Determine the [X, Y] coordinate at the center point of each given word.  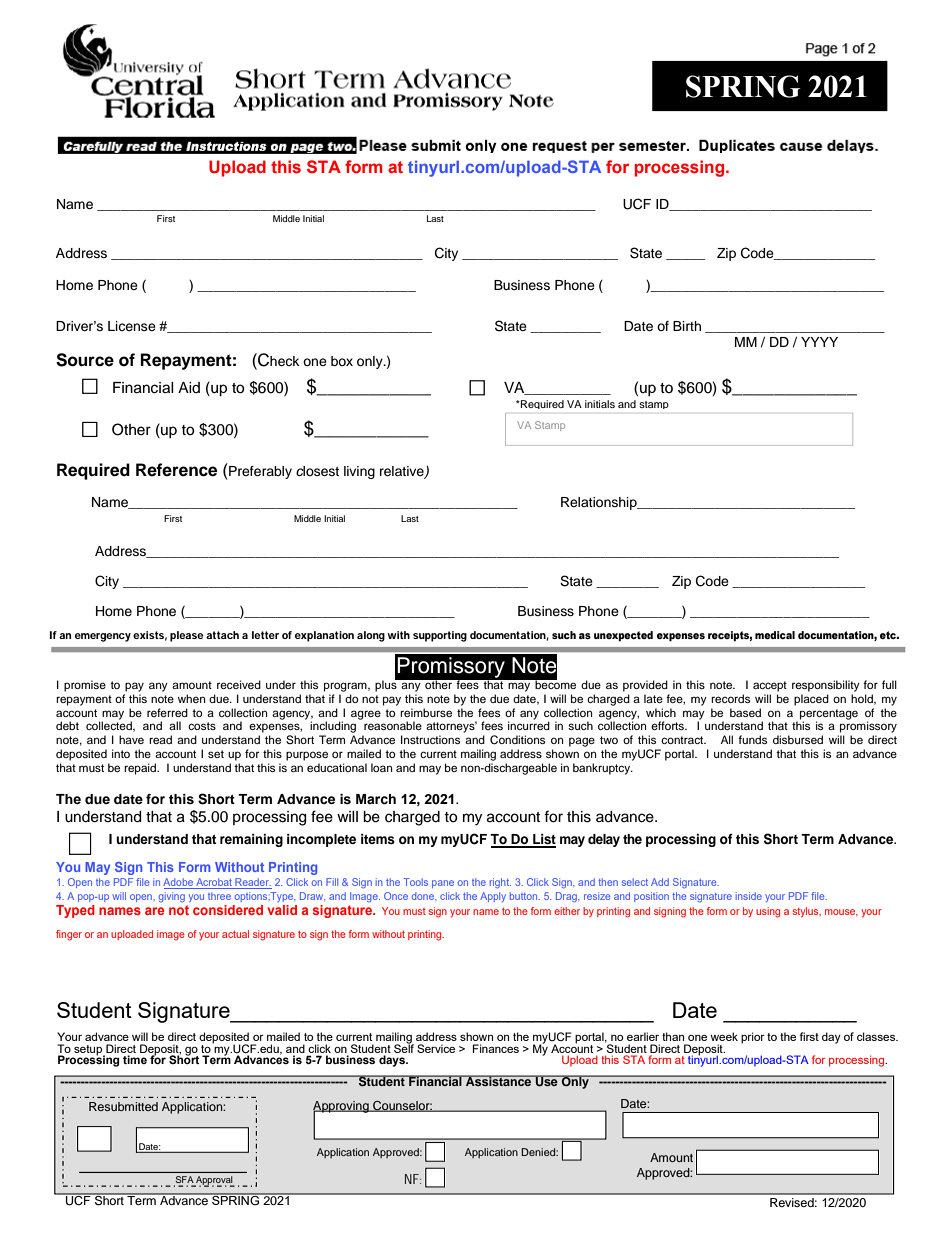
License [132, 326]
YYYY [819, 342]
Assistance [499, 1081]
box [342, 361]
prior [753, 1038]
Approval [214, 1181]
